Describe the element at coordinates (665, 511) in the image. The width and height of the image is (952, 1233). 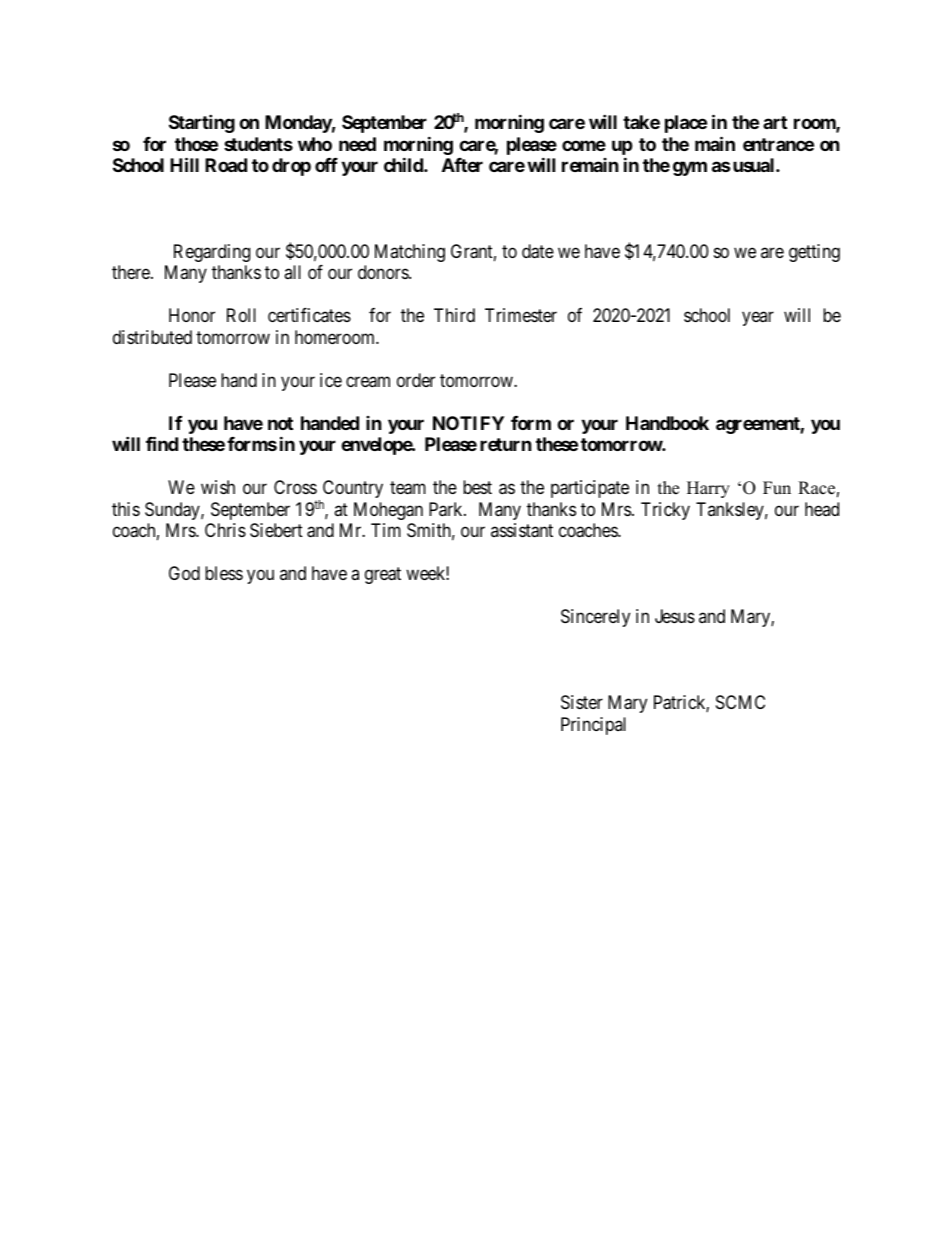
I see `Tricky` at that location.
